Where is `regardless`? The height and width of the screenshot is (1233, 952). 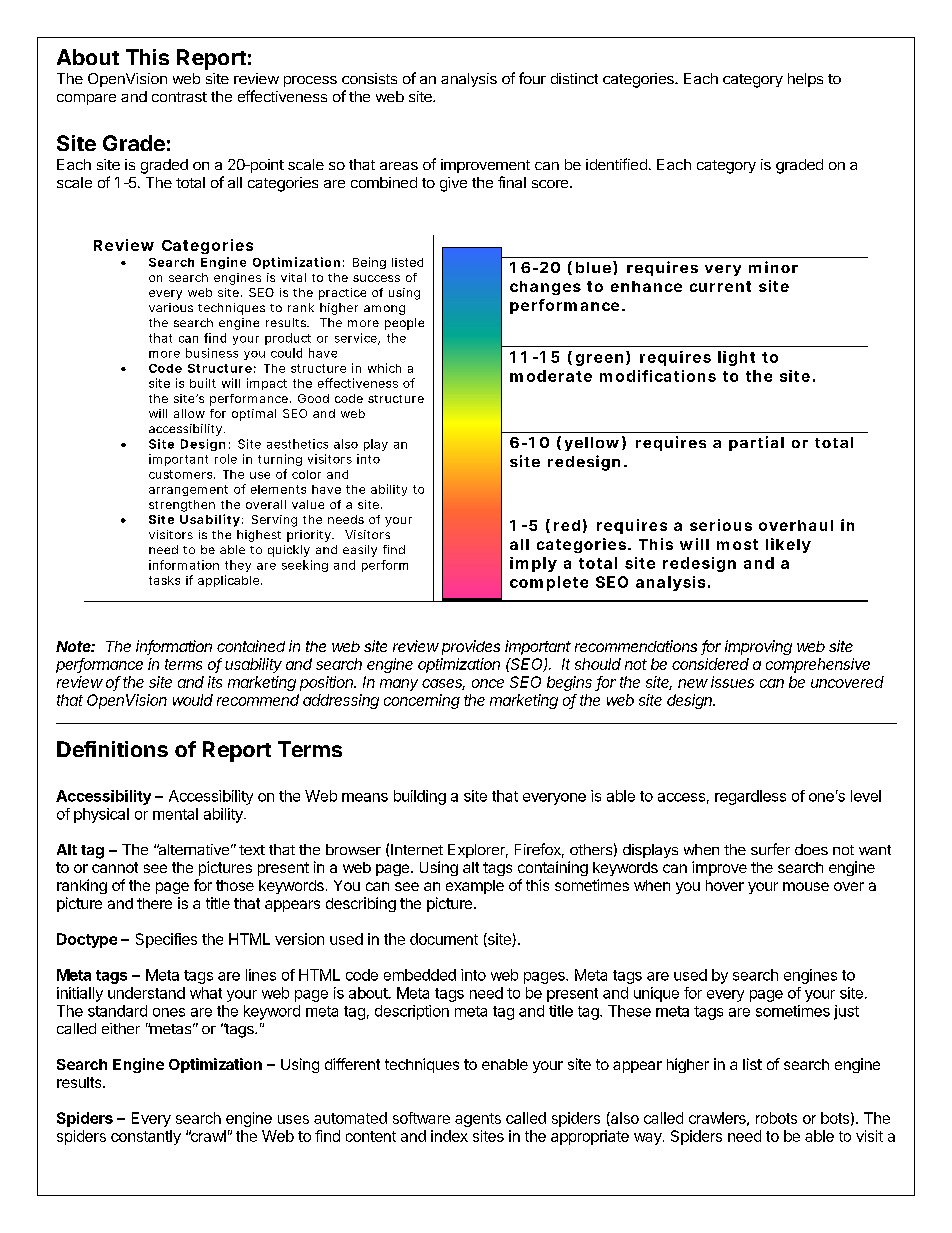
regardless is located at coordinates (750, 797).
